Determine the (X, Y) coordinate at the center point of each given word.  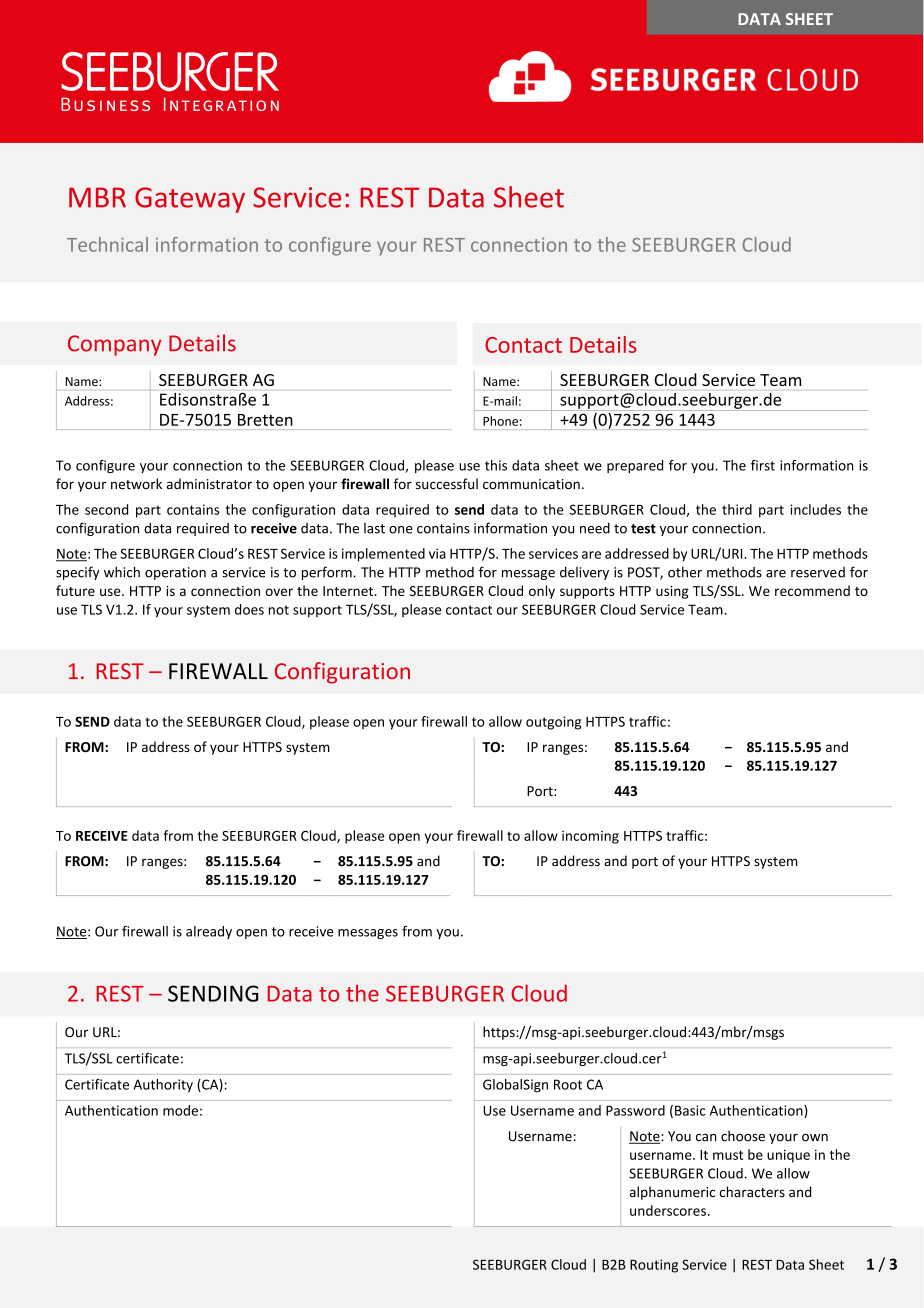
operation (175, 573)
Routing (654, 1266)
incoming (590, 837)
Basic (690, 1110)
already (209, 932)
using (672, 592)
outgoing (553, 723)
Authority (163, 1086)
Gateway (190, 200)
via (437, 553)
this (496, 465)
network (136, 484)
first (763, 465)
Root (568, 1084)
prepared (635, 466)
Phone (500, 421)
